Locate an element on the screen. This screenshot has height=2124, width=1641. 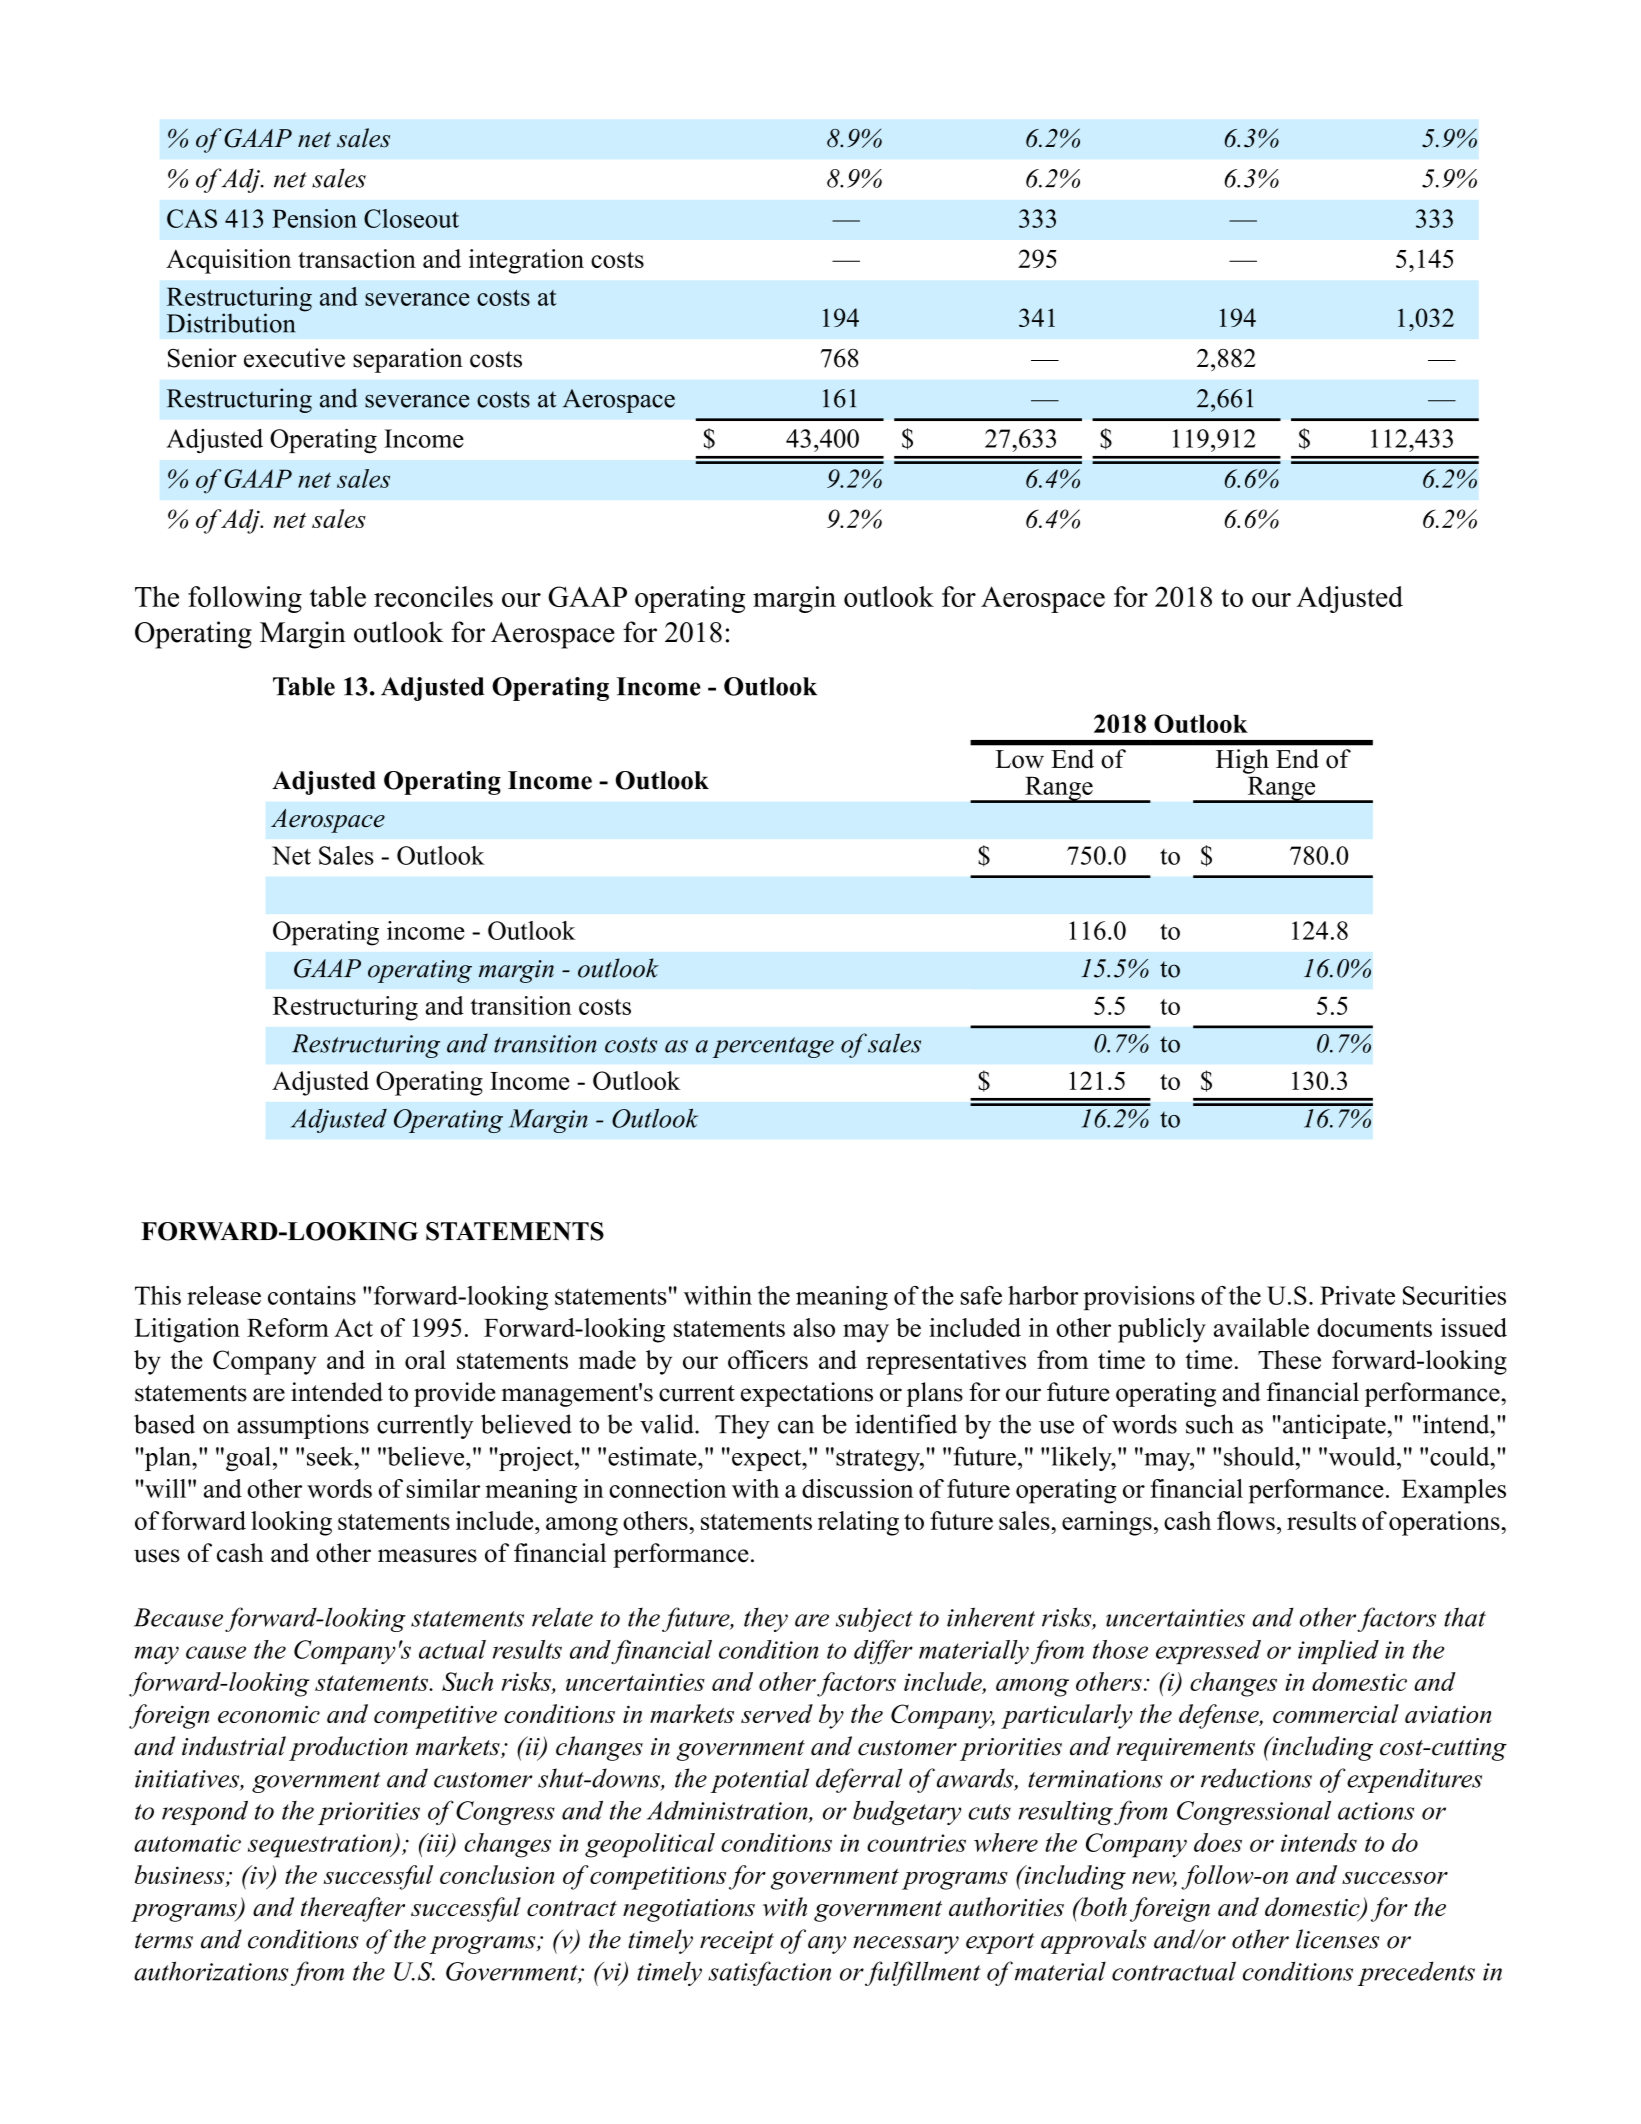
percentage is located at coordinates (773, 1047).
